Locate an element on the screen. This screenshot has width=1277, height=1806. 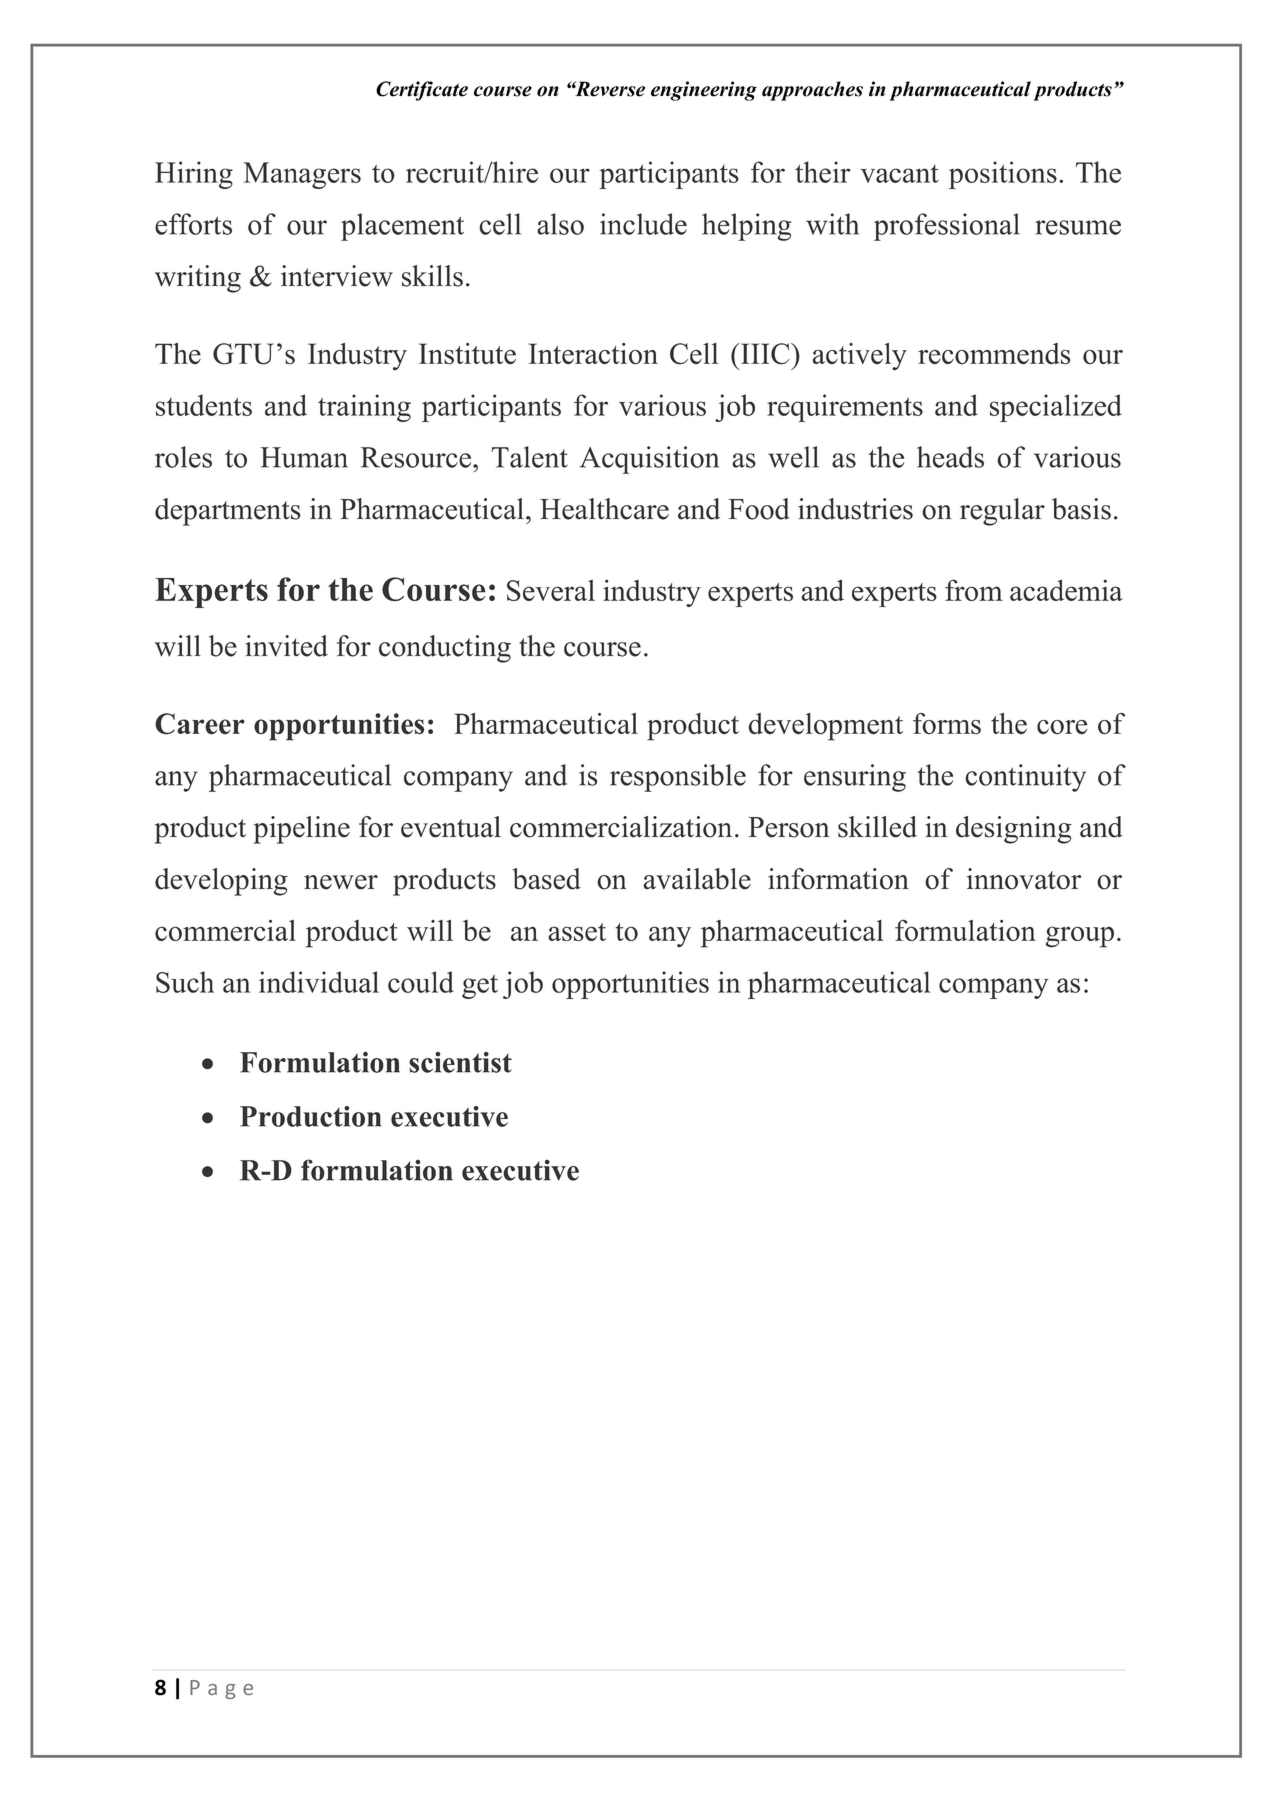
Managers is located at coordinates (302, 175).
